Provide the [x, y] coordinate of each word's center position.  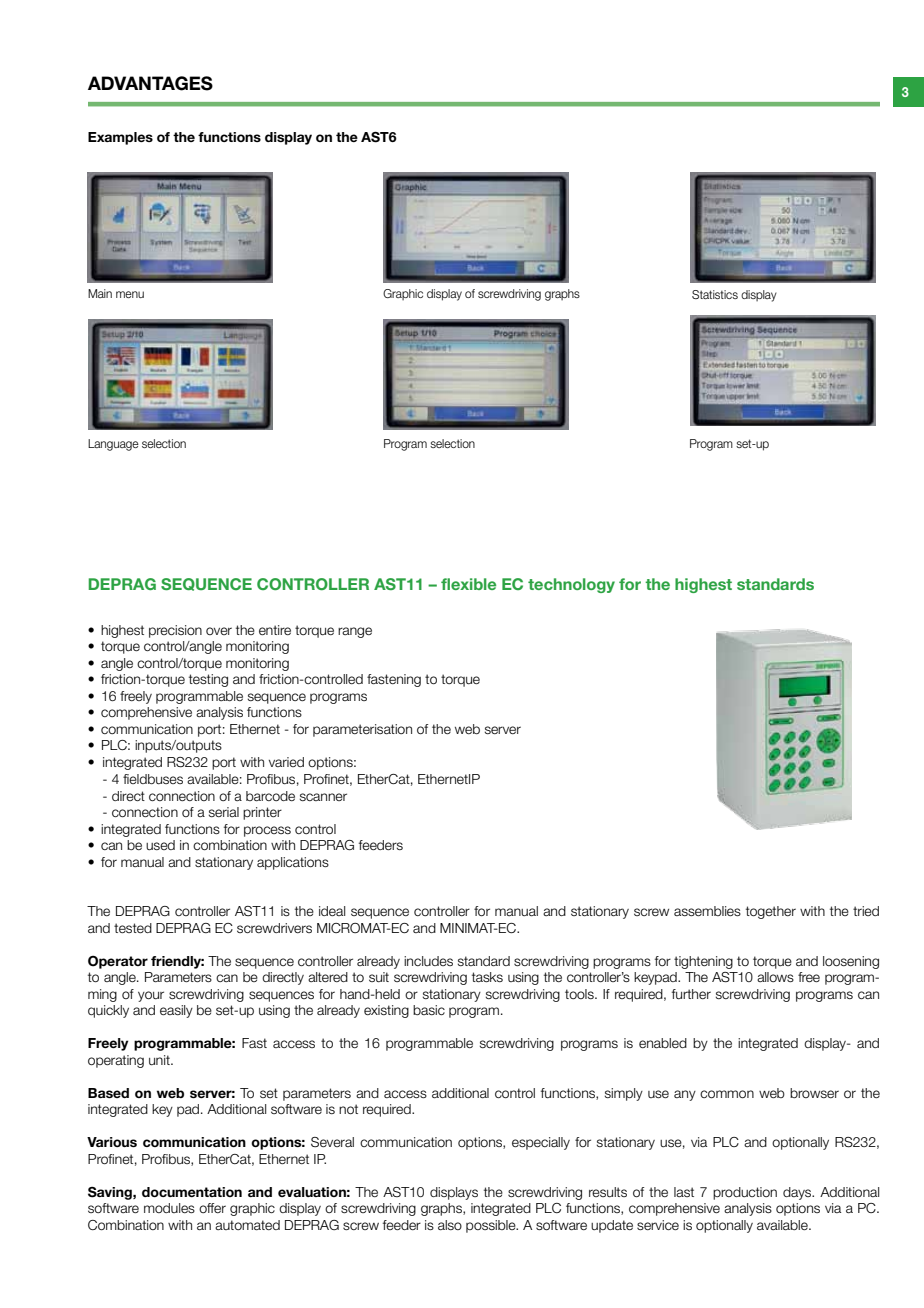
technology [571, 585]
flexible [468, 584]
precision [175, 631]
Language [113, 445]
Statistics [715, 294]
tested [133, 928]
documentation [192, 1192]
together [771, 912]
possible [492, 1226]
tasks [487, 977]
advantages [150, 83]
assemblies [707, 911]
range [355, 632]
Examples [120, 138]
